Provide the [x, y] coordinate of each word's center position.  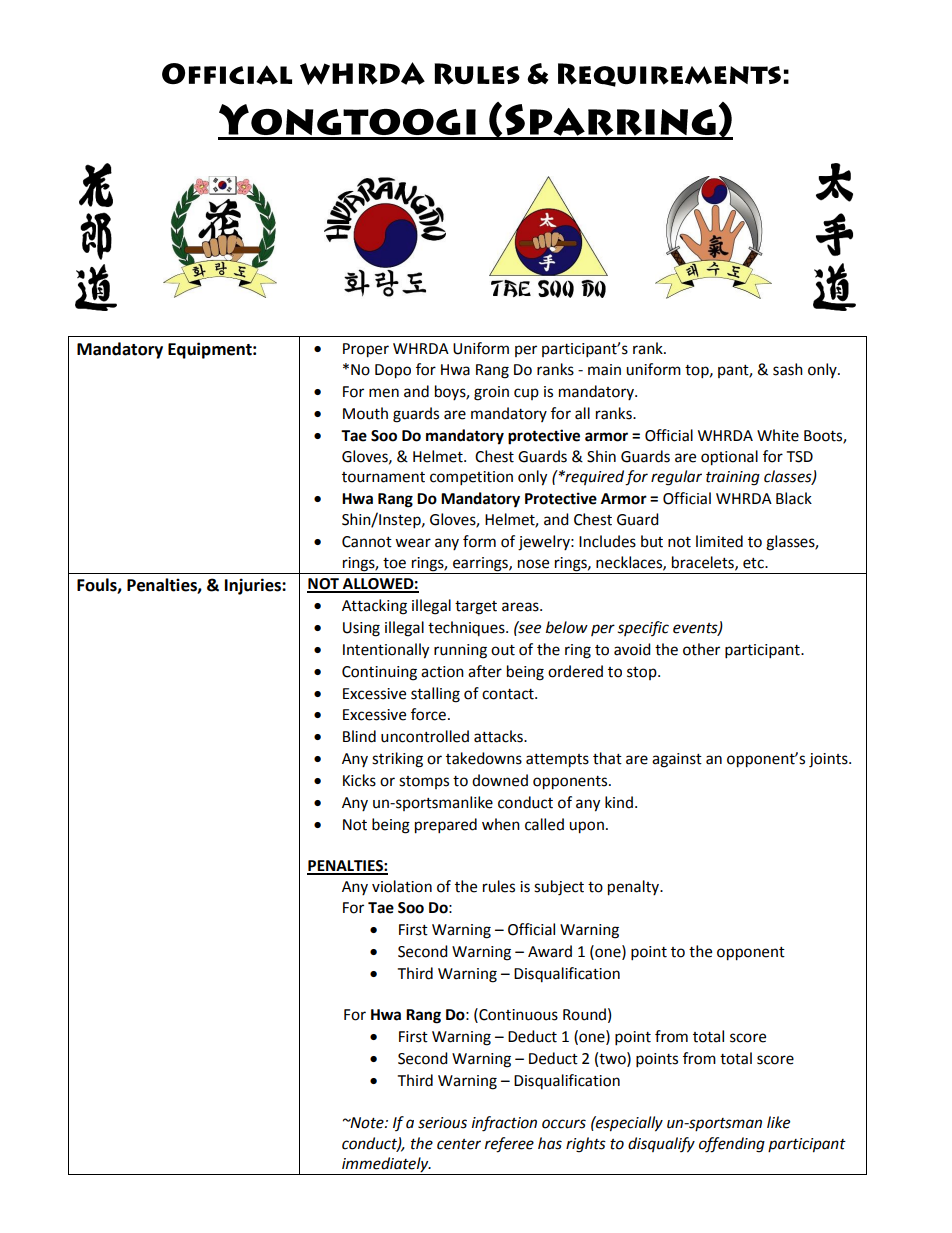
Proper [366, 350]
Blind [359, 736]
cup [526, 394]
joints [829, 760]
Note [367, 1123]
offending [732, 1145]
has [550, 1143]
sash [788, 369]
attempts [557, 761]
